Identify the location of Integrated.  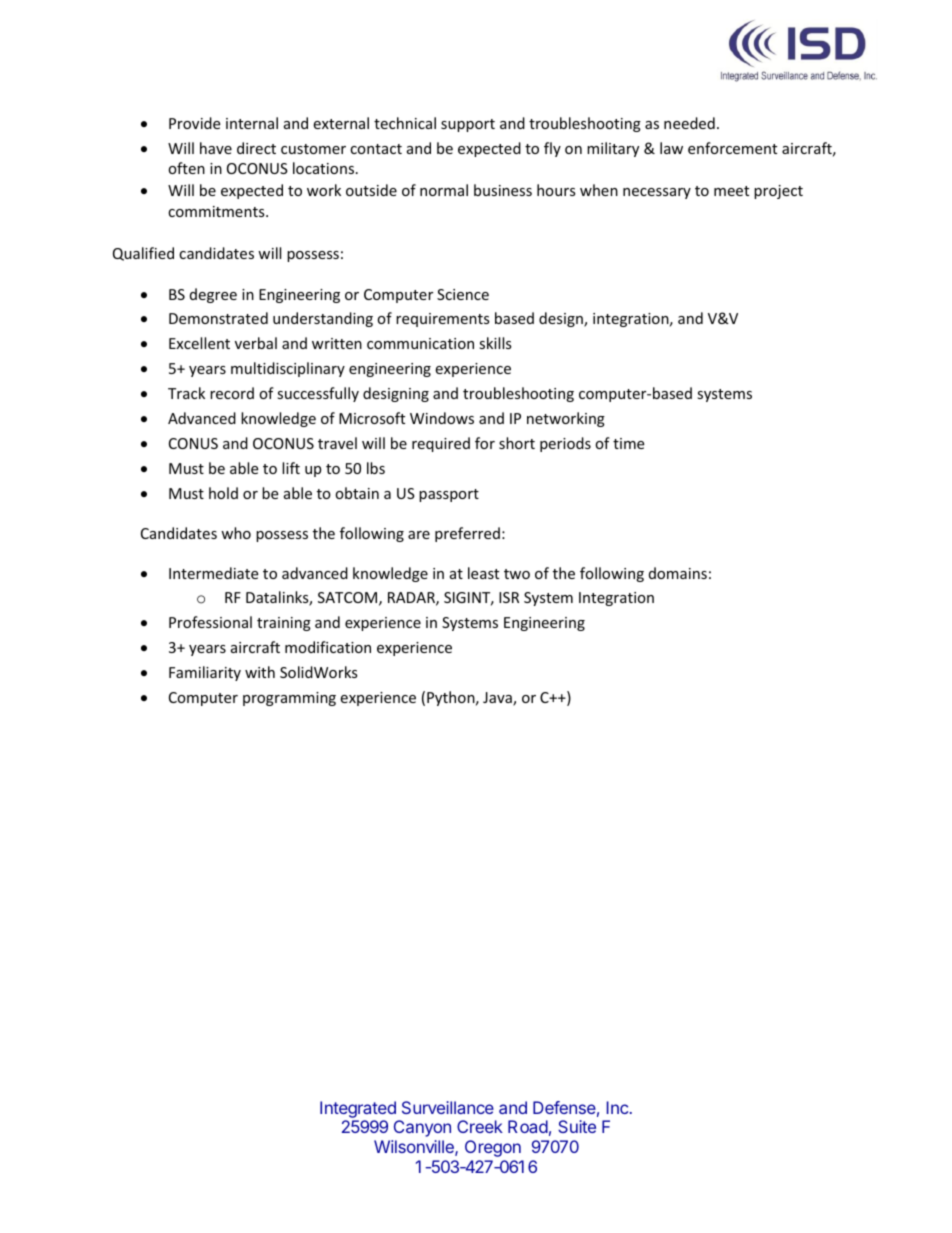
(358, 1109).
